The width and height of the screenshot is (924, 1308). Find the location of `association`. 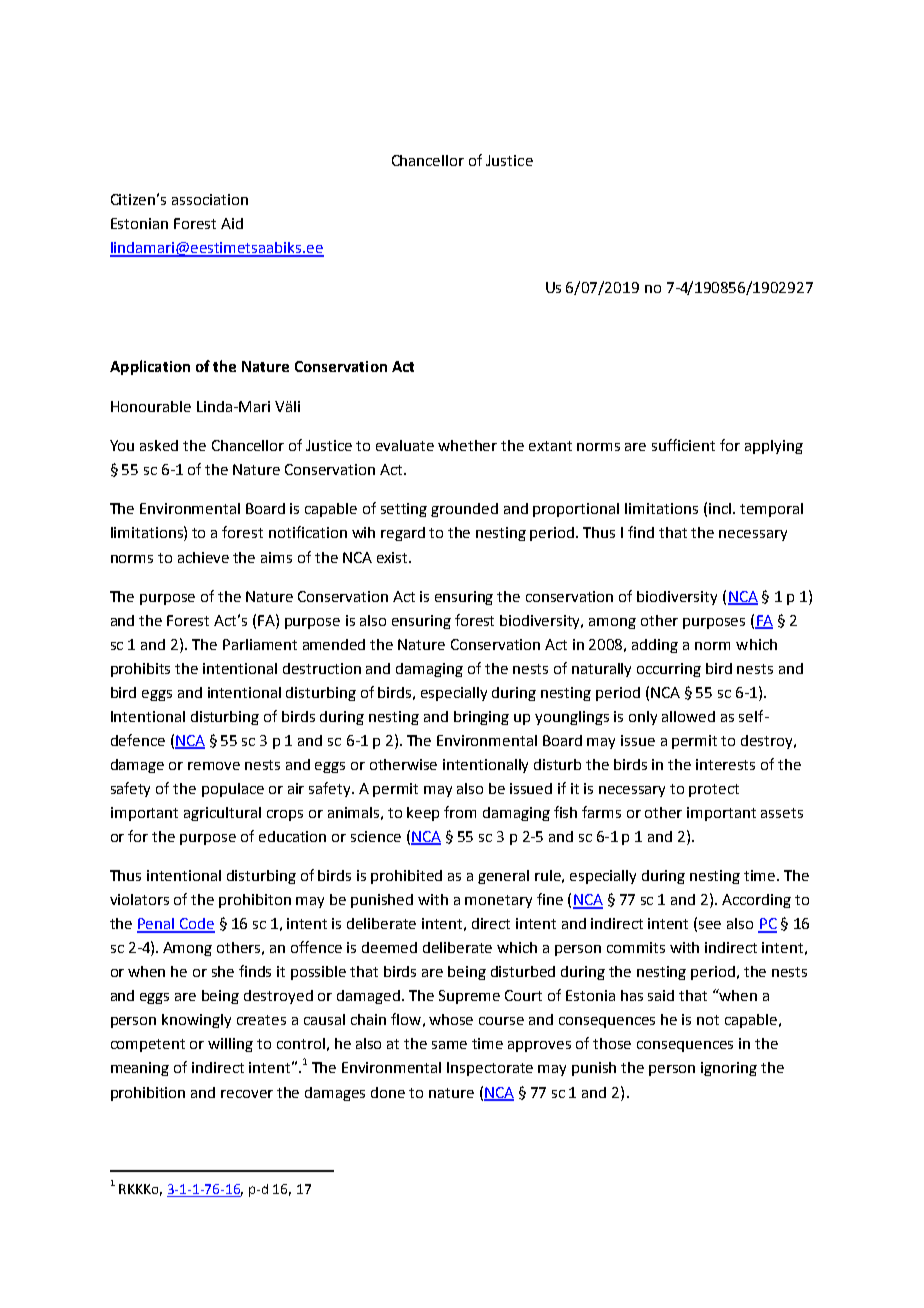

association is located at coordinates (210, 199).
